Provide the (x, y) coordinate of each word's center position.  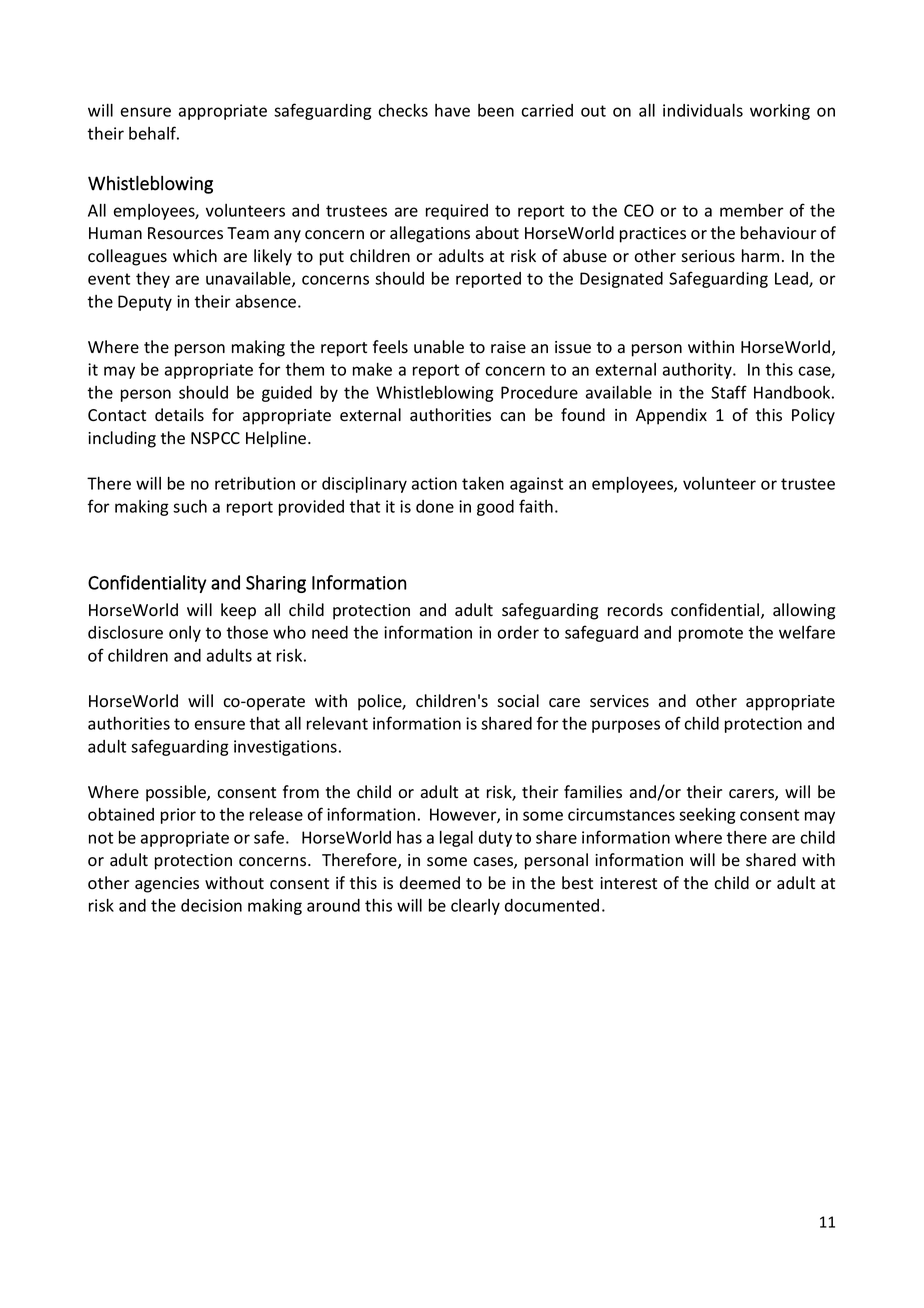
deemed (430, 882)
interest (628, 883)
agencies (167, 885)
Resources (185, 233)
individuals (703, 110)
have (452, 110)
